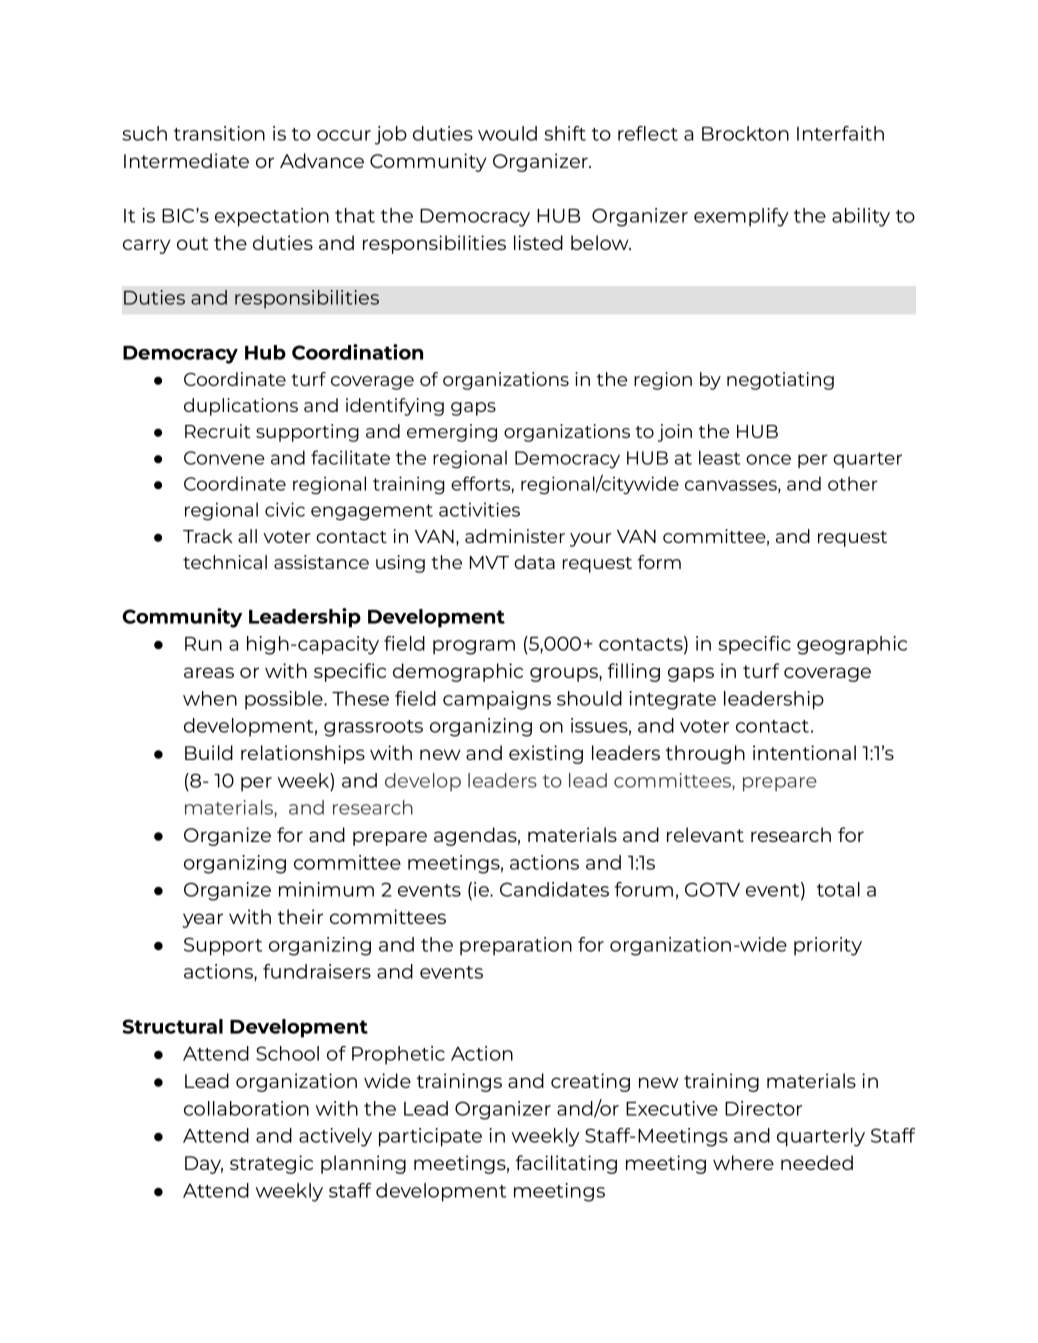 The width and height of the screenshot is (1038, 1343). Describe the element at coordinates (430, 1137) in the screenshot. I see `participate` at that location.
